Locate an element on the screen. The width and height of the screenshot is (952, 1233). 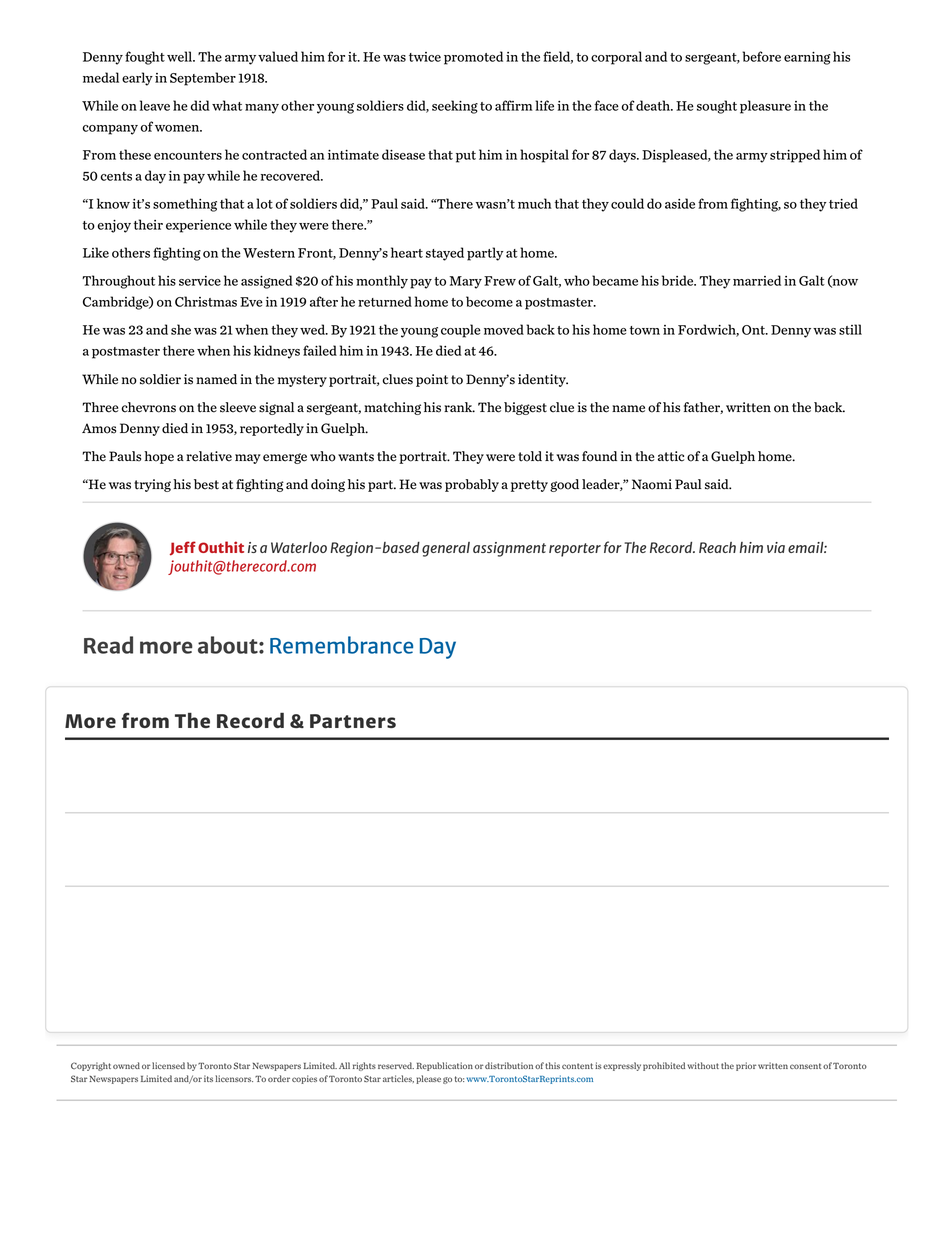
seeking is located at coordinates (455, 107).
